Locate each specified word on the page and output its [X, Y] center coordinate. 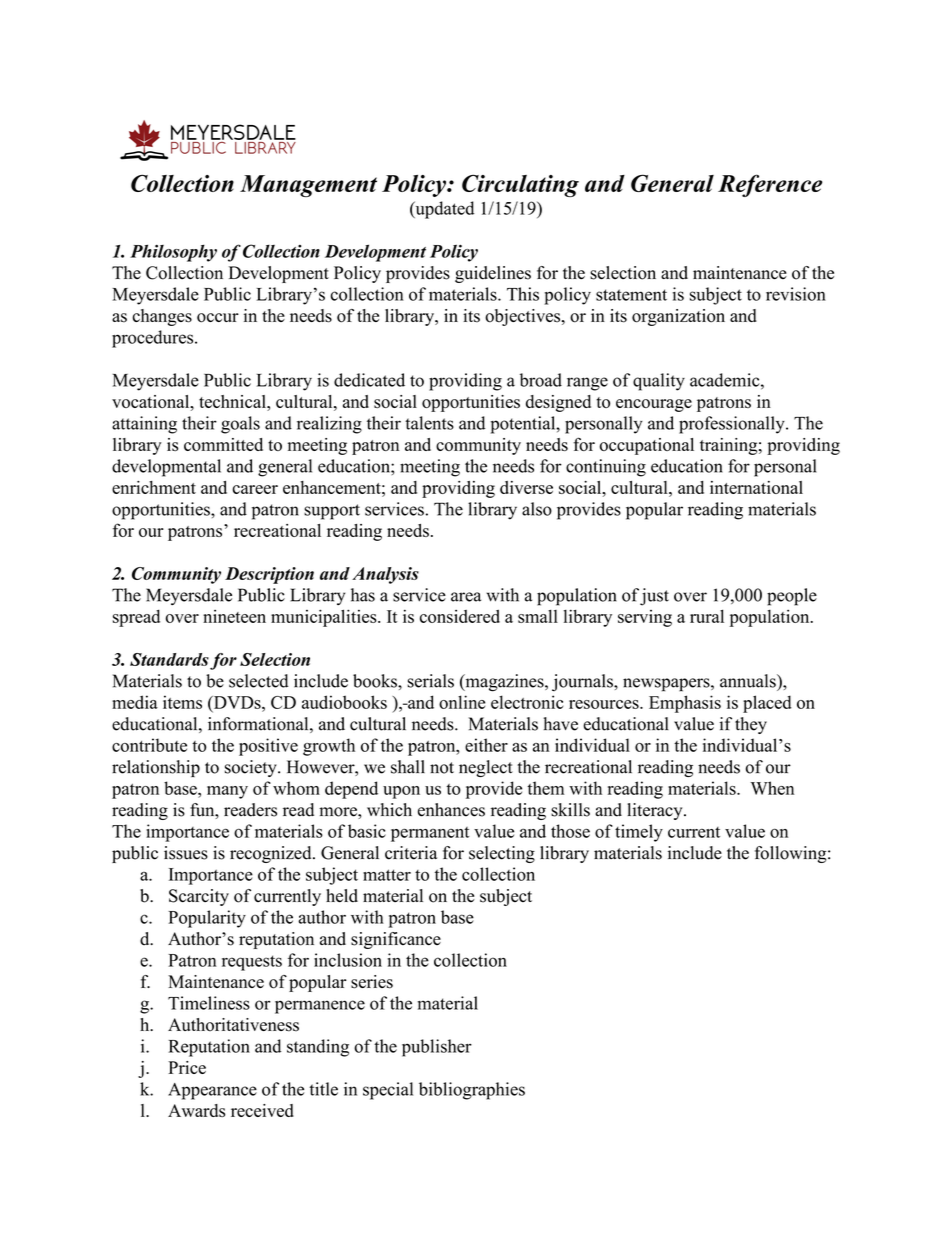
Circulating [520, 185]
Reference [770, 185]
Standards [169, 659]
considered [460, 616]
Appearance [212, 1091]
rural [707, 616]
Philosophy [173, 253]
